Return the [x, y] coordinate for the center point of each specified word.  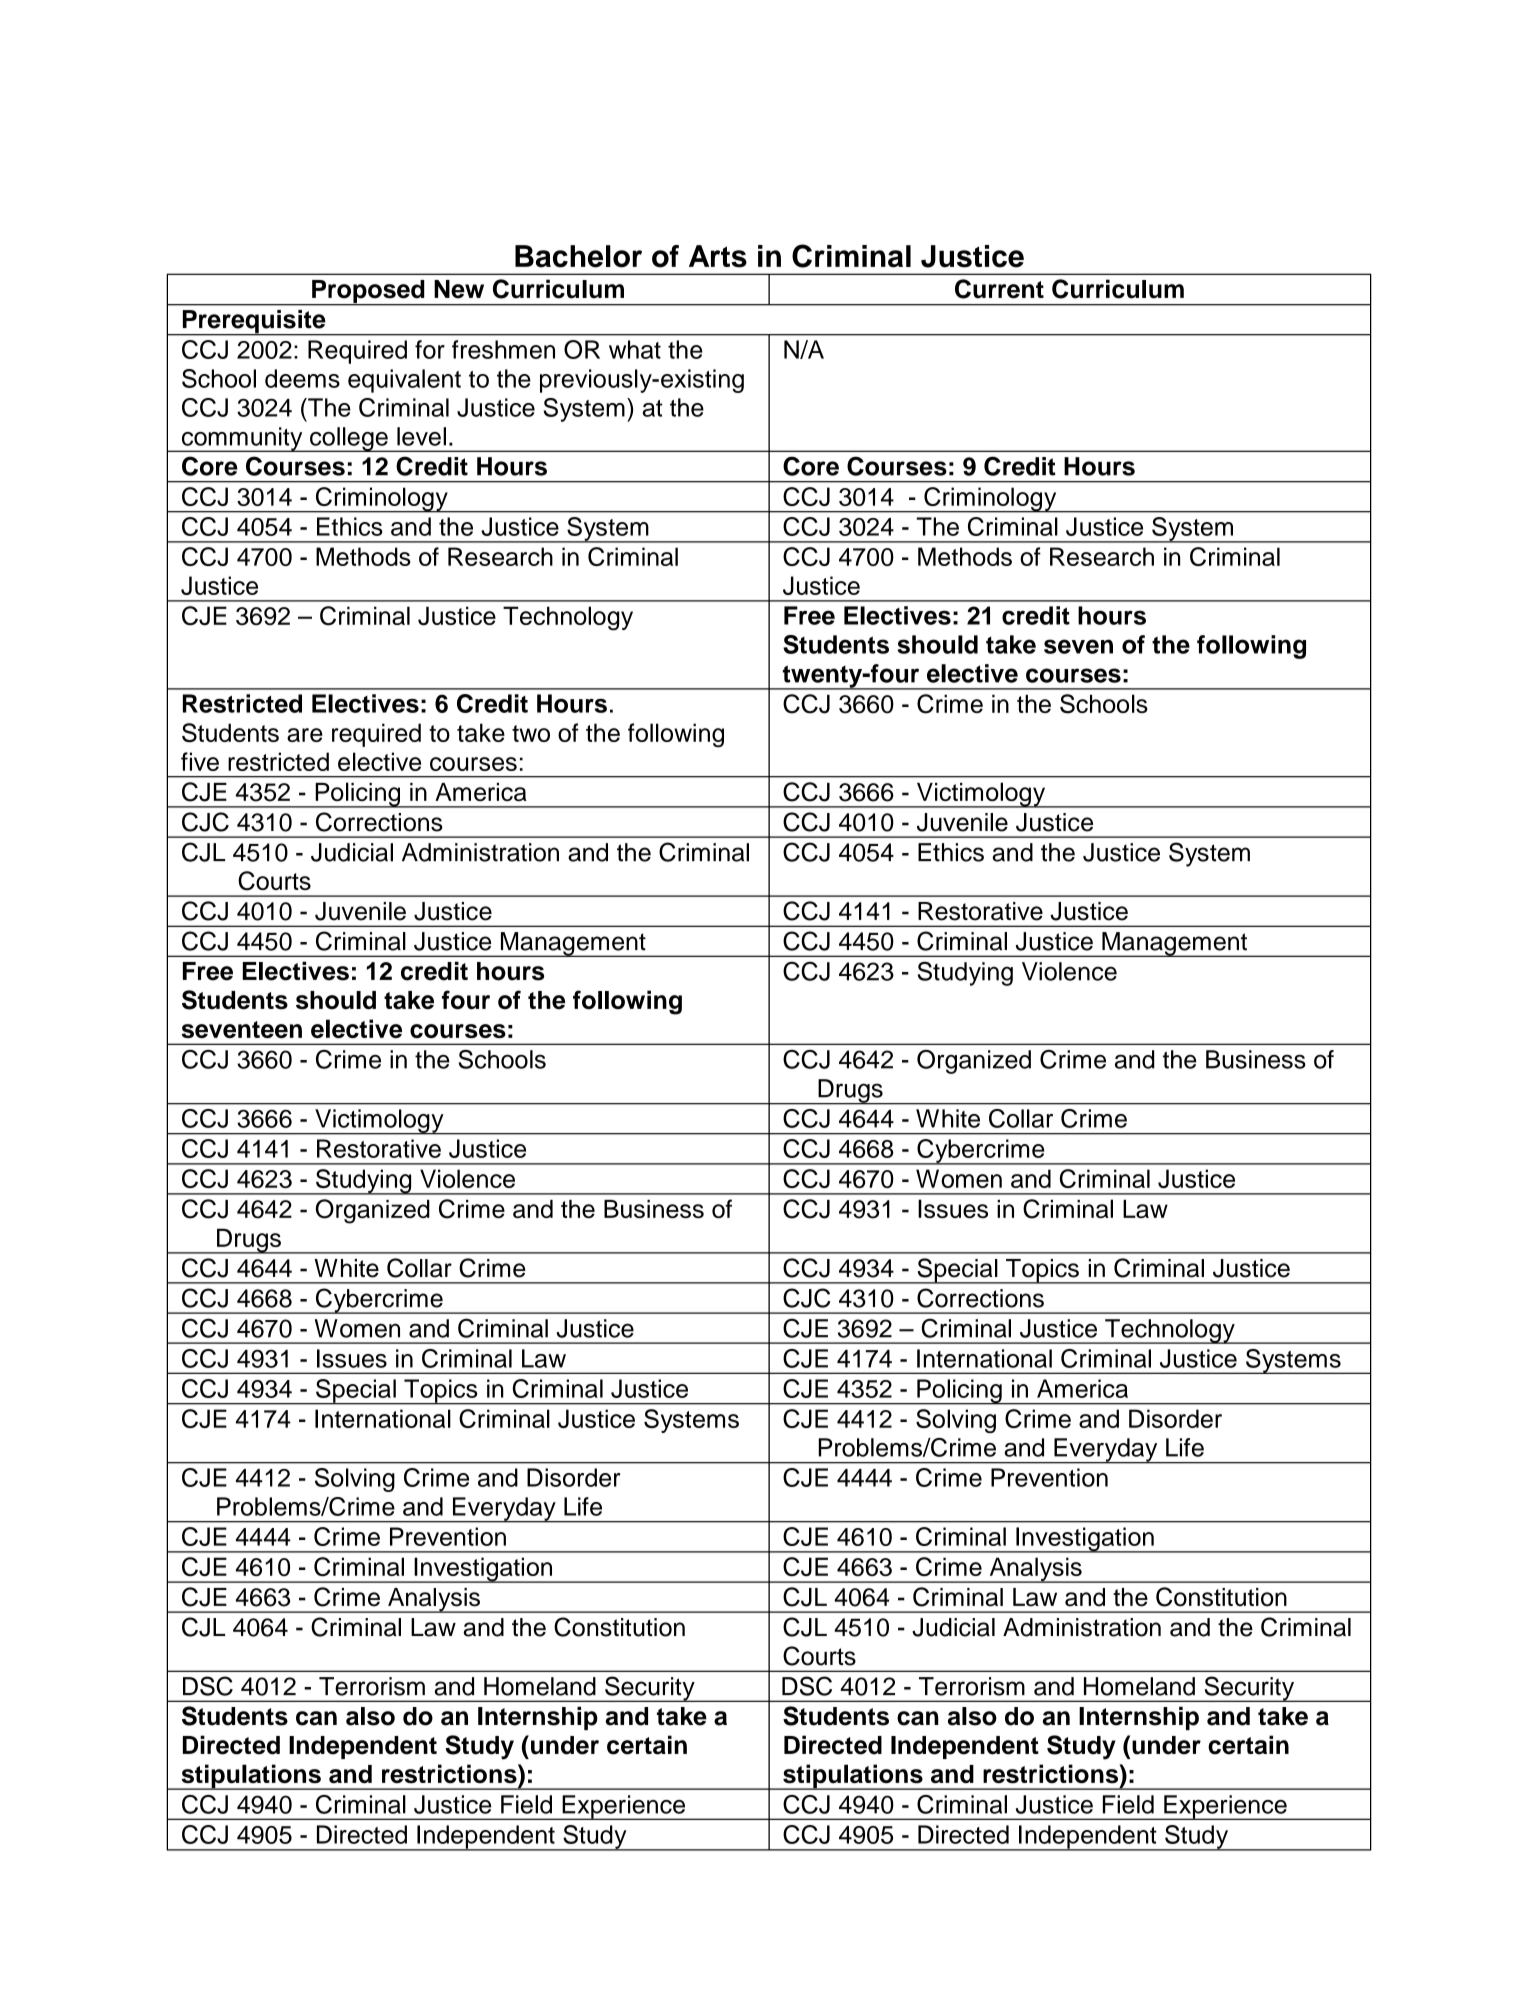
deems [302, 378]
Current [999, 289]
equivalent [404, 381]
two [531, 733]
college [349, 439]
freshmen [503, 349]
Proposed [368, 293]
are [305, 735]
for [430, 349]
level [421, 436]
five [200, 761]
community [242, 439]
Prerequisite [254, 323]
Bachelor [578, 256]
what [635, 349]
